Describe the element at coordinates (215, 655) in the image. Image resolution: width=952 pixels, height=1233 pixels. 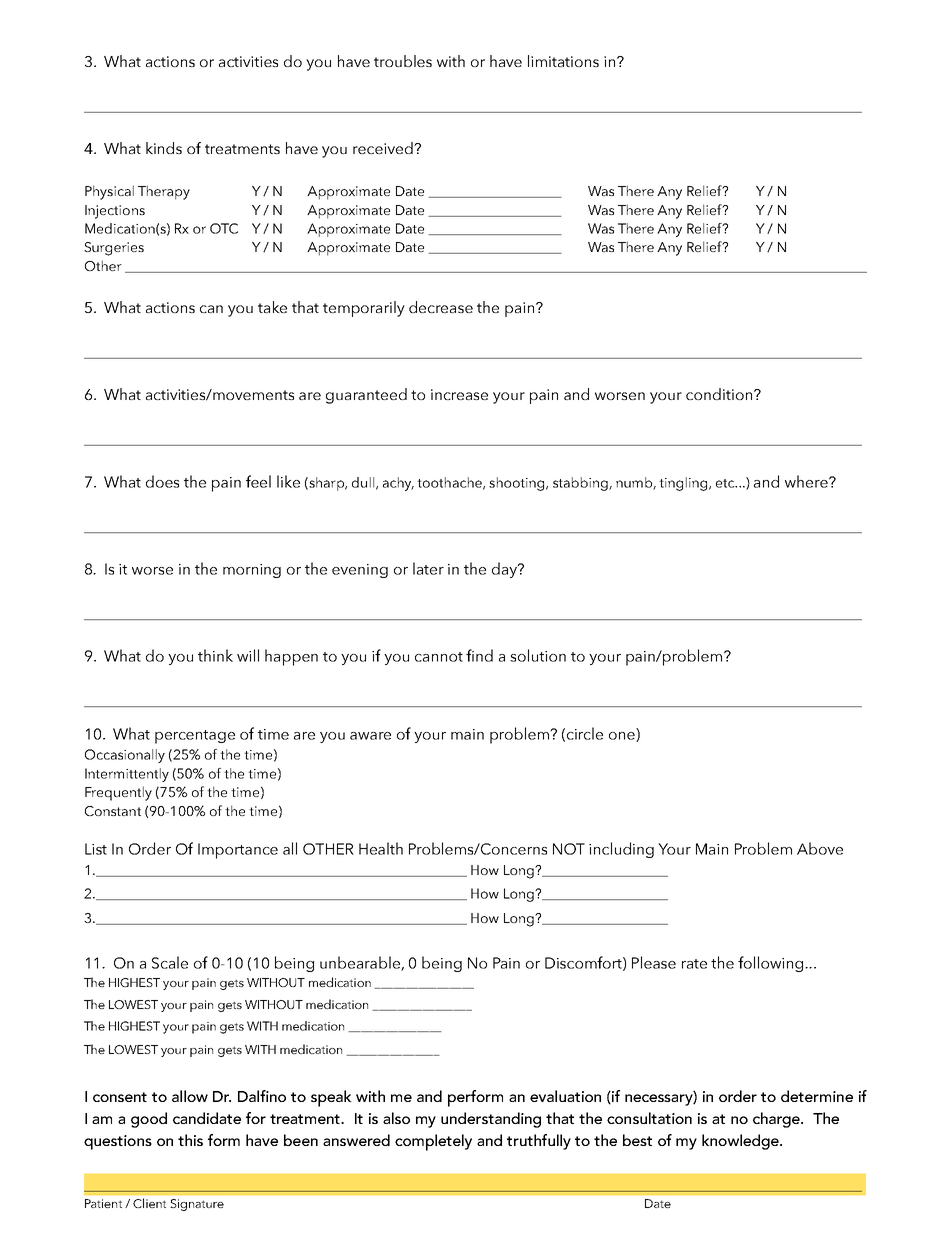
I see `think` at that location.
